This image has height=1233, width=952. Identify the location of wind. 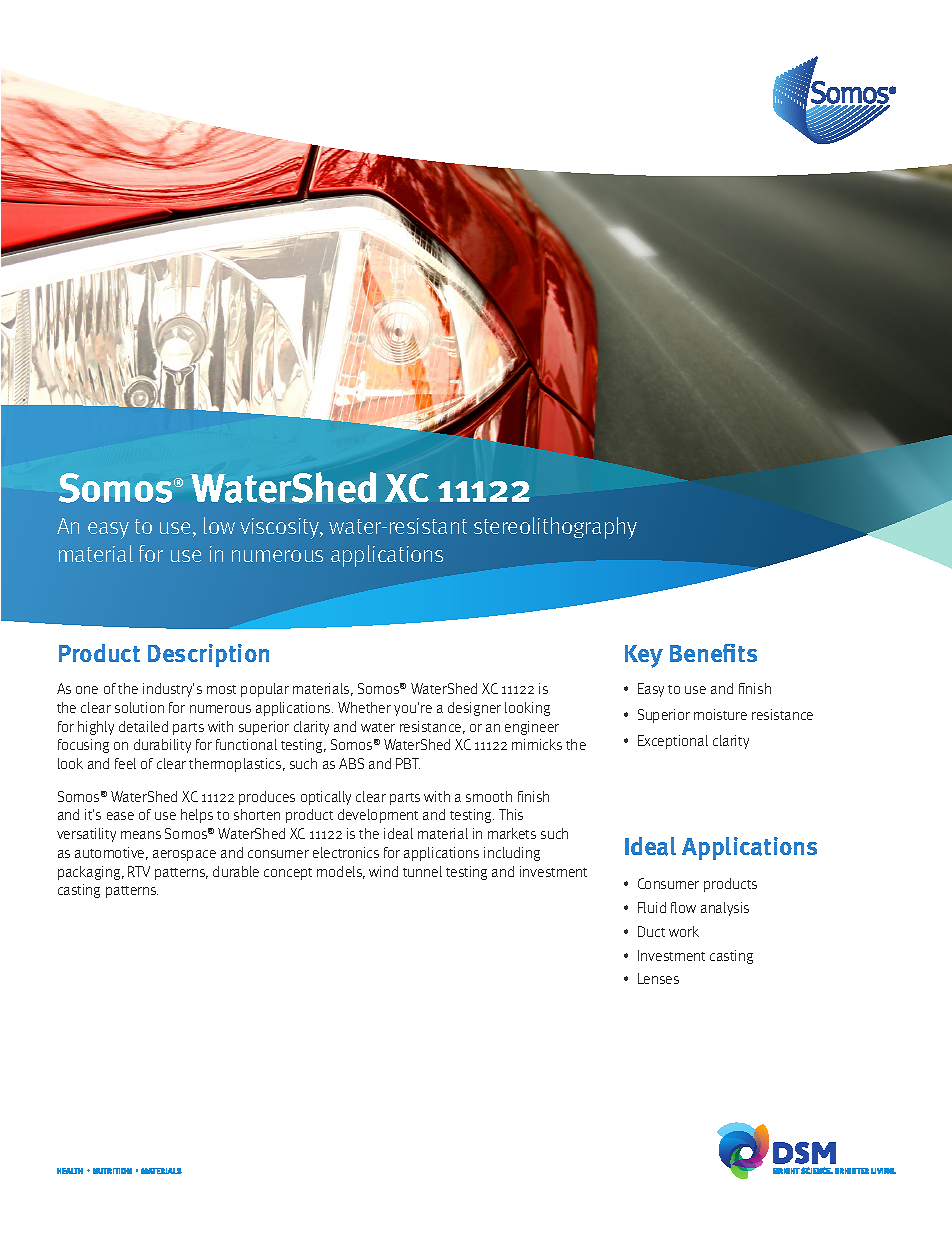
(383, 871).
